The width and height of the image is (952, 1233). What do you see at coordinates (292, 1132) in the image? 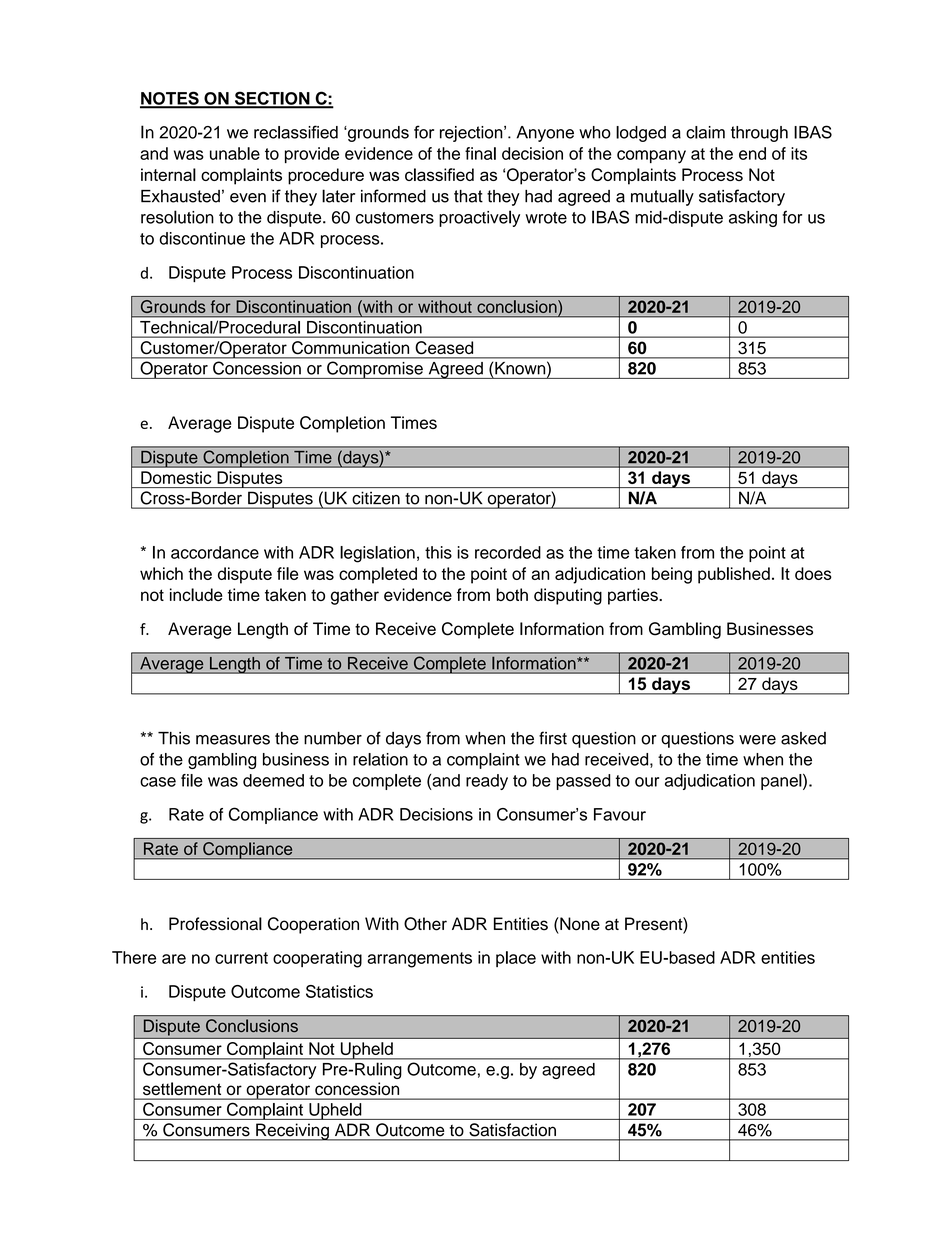
I see `Receiving` at bounding box center [292, 1132].
